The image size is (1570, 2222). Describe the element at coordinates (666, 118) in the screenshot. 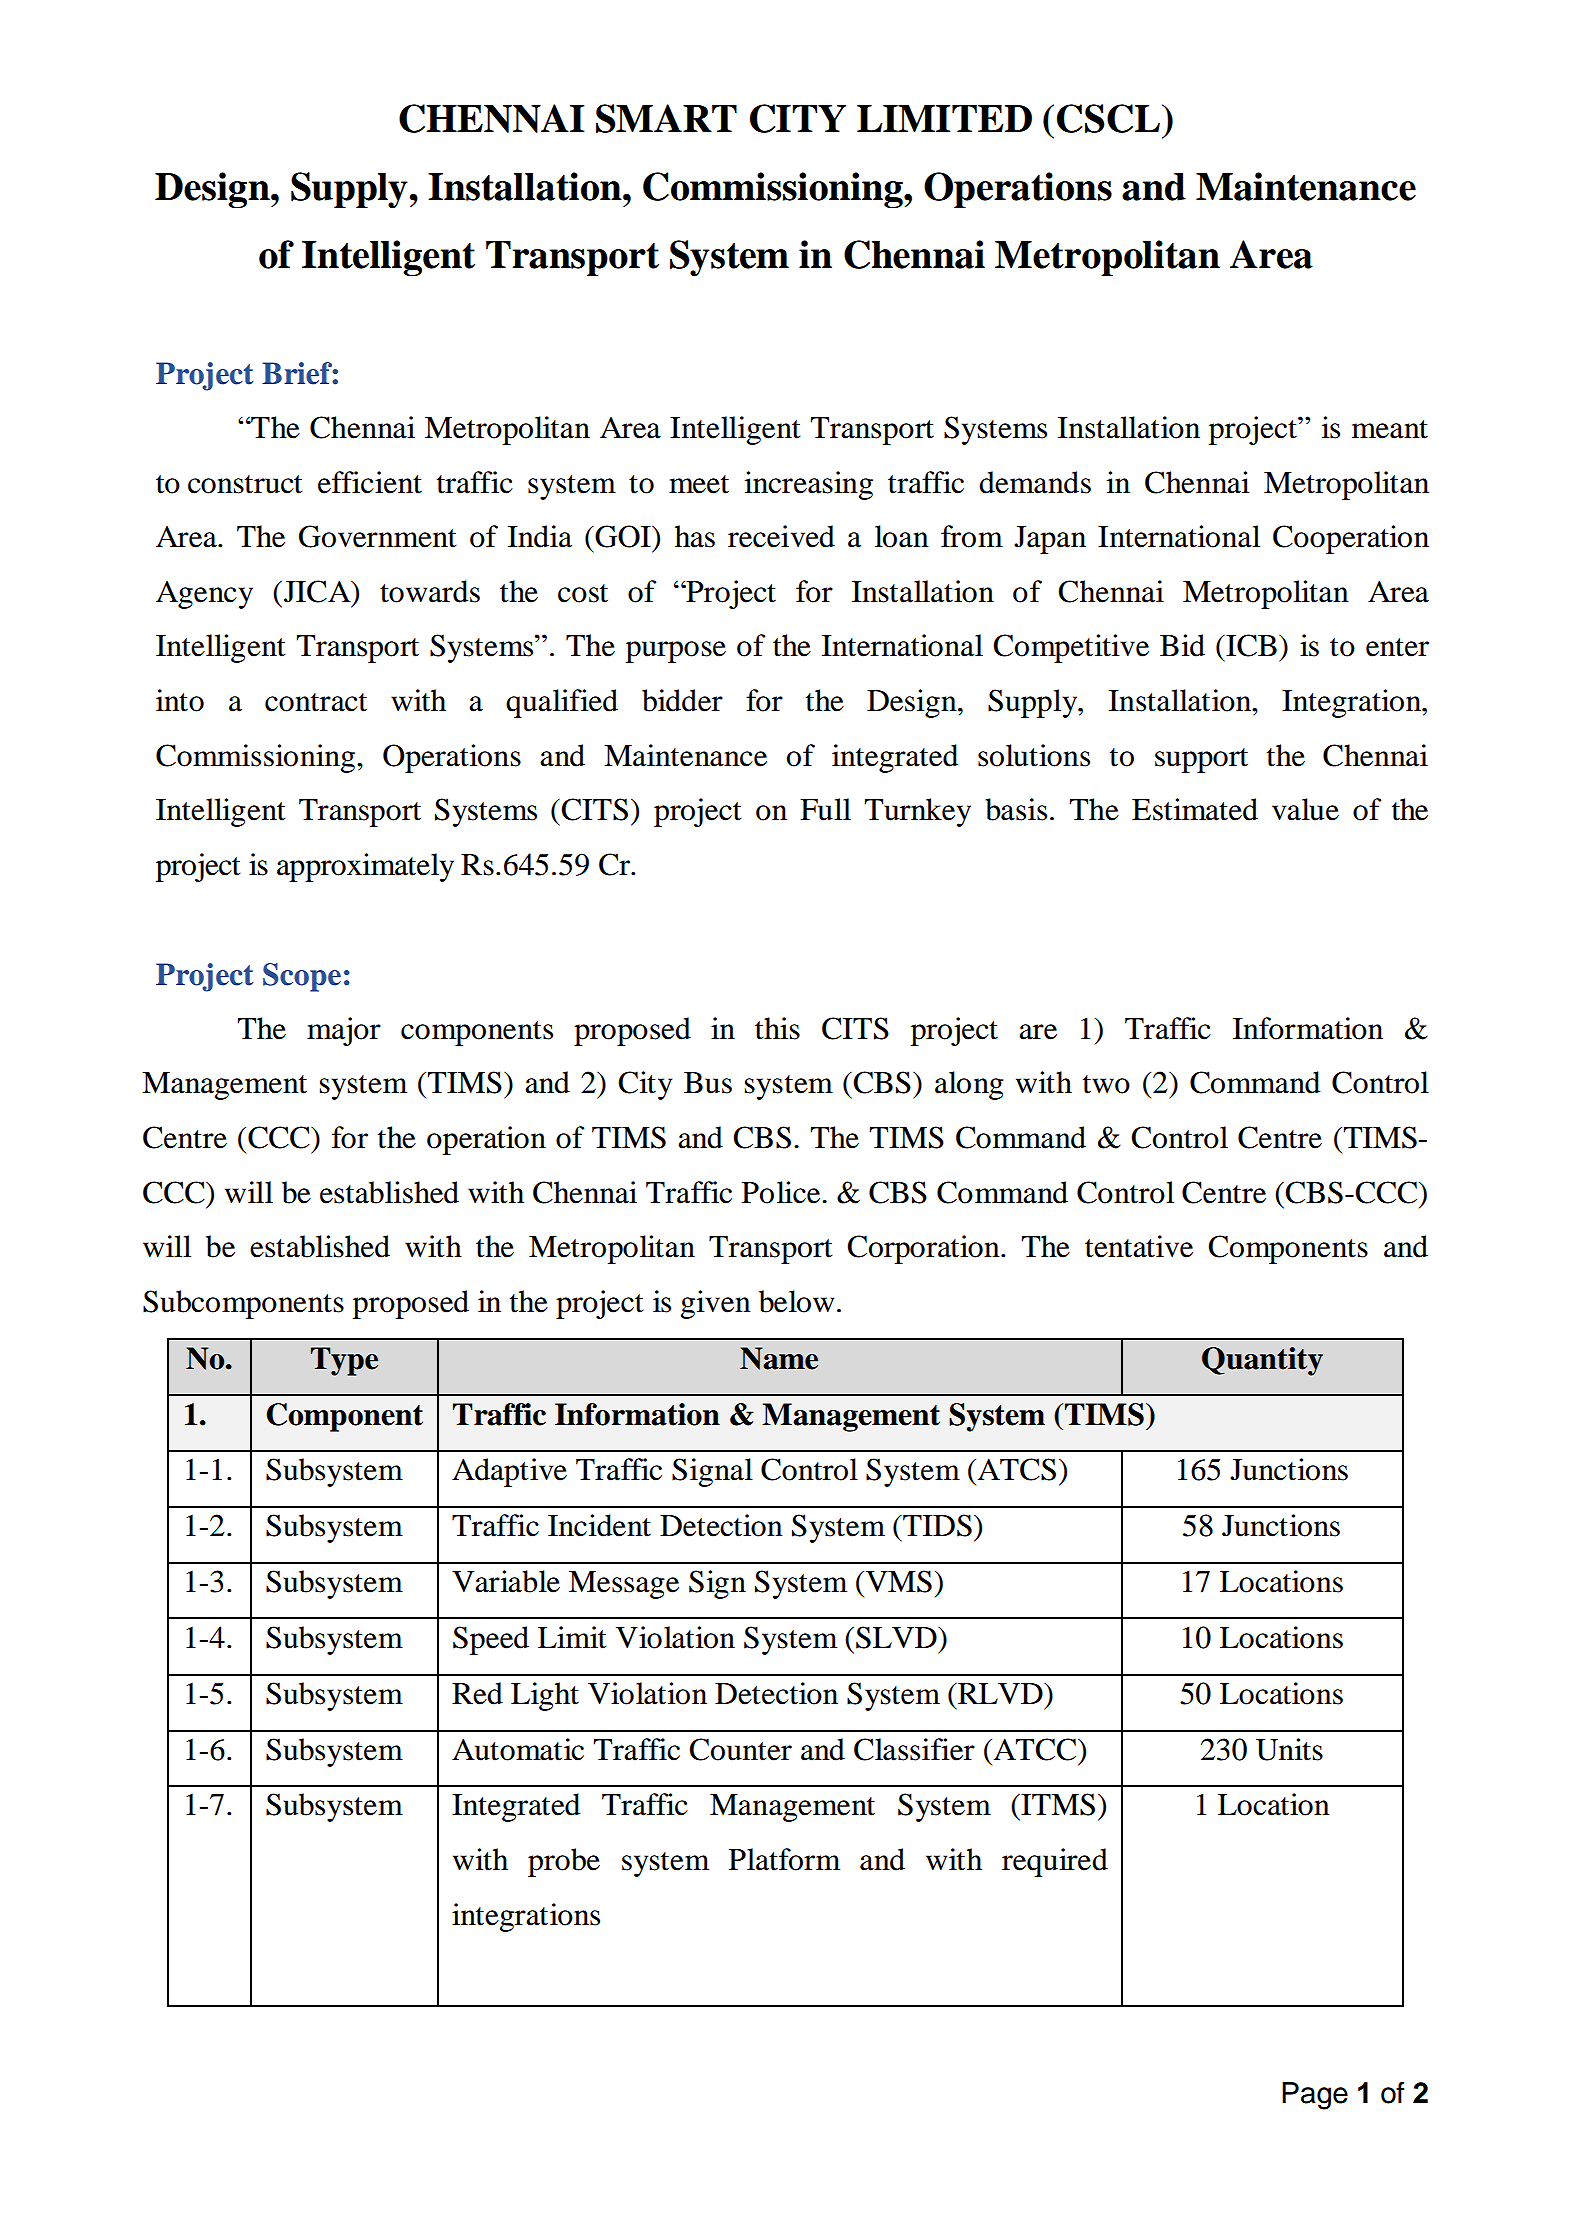

I see `SMART` at that location.
